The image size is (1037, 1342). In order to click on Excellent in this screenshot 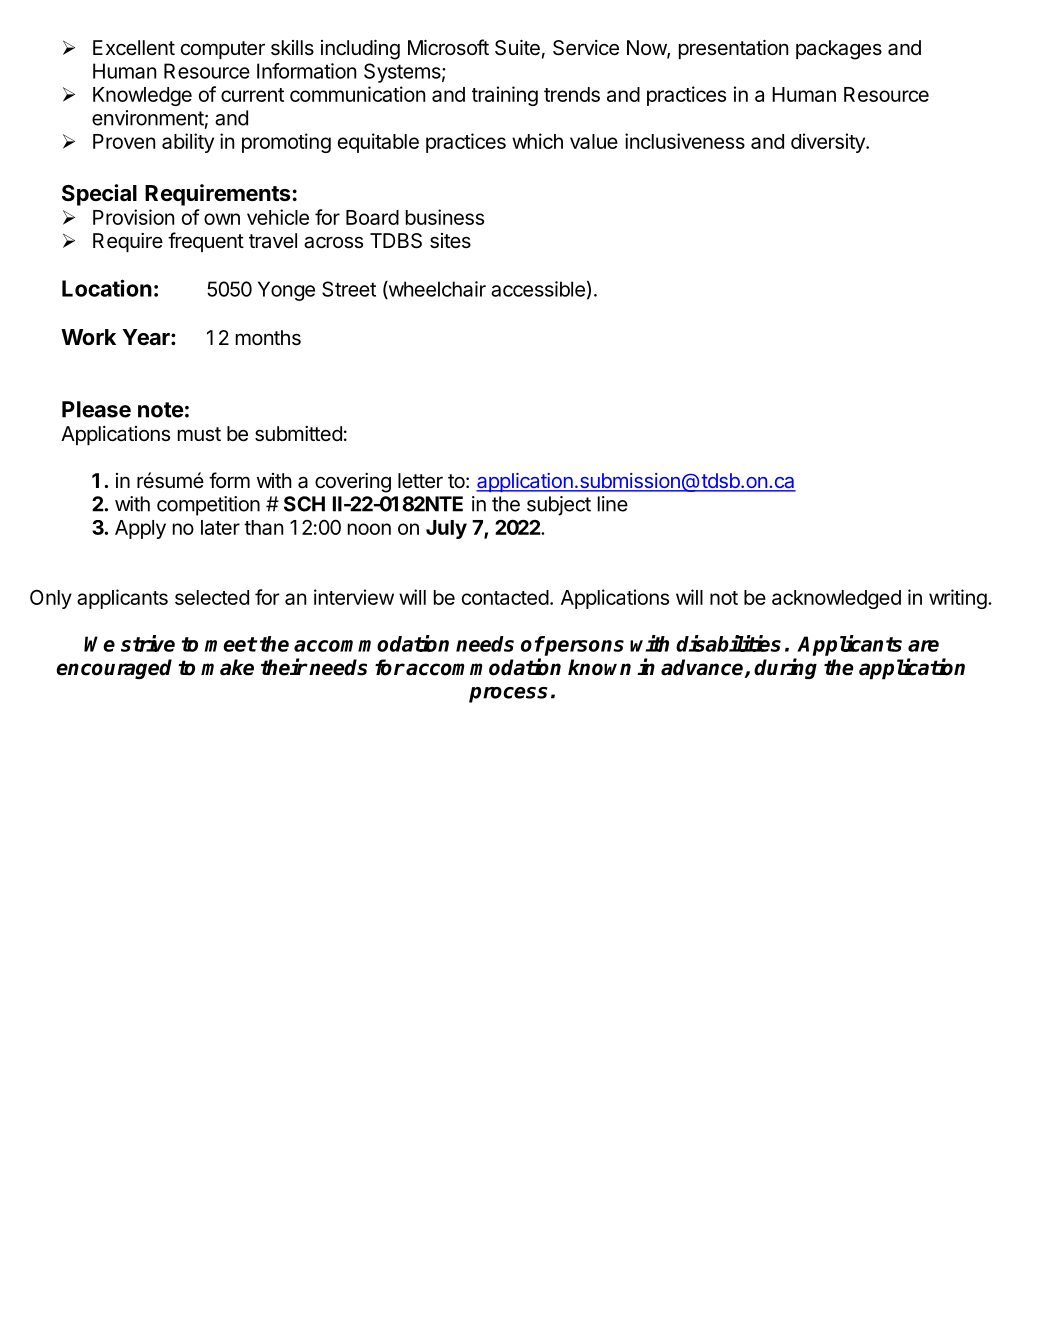, I will do `click(134, 48)`.
